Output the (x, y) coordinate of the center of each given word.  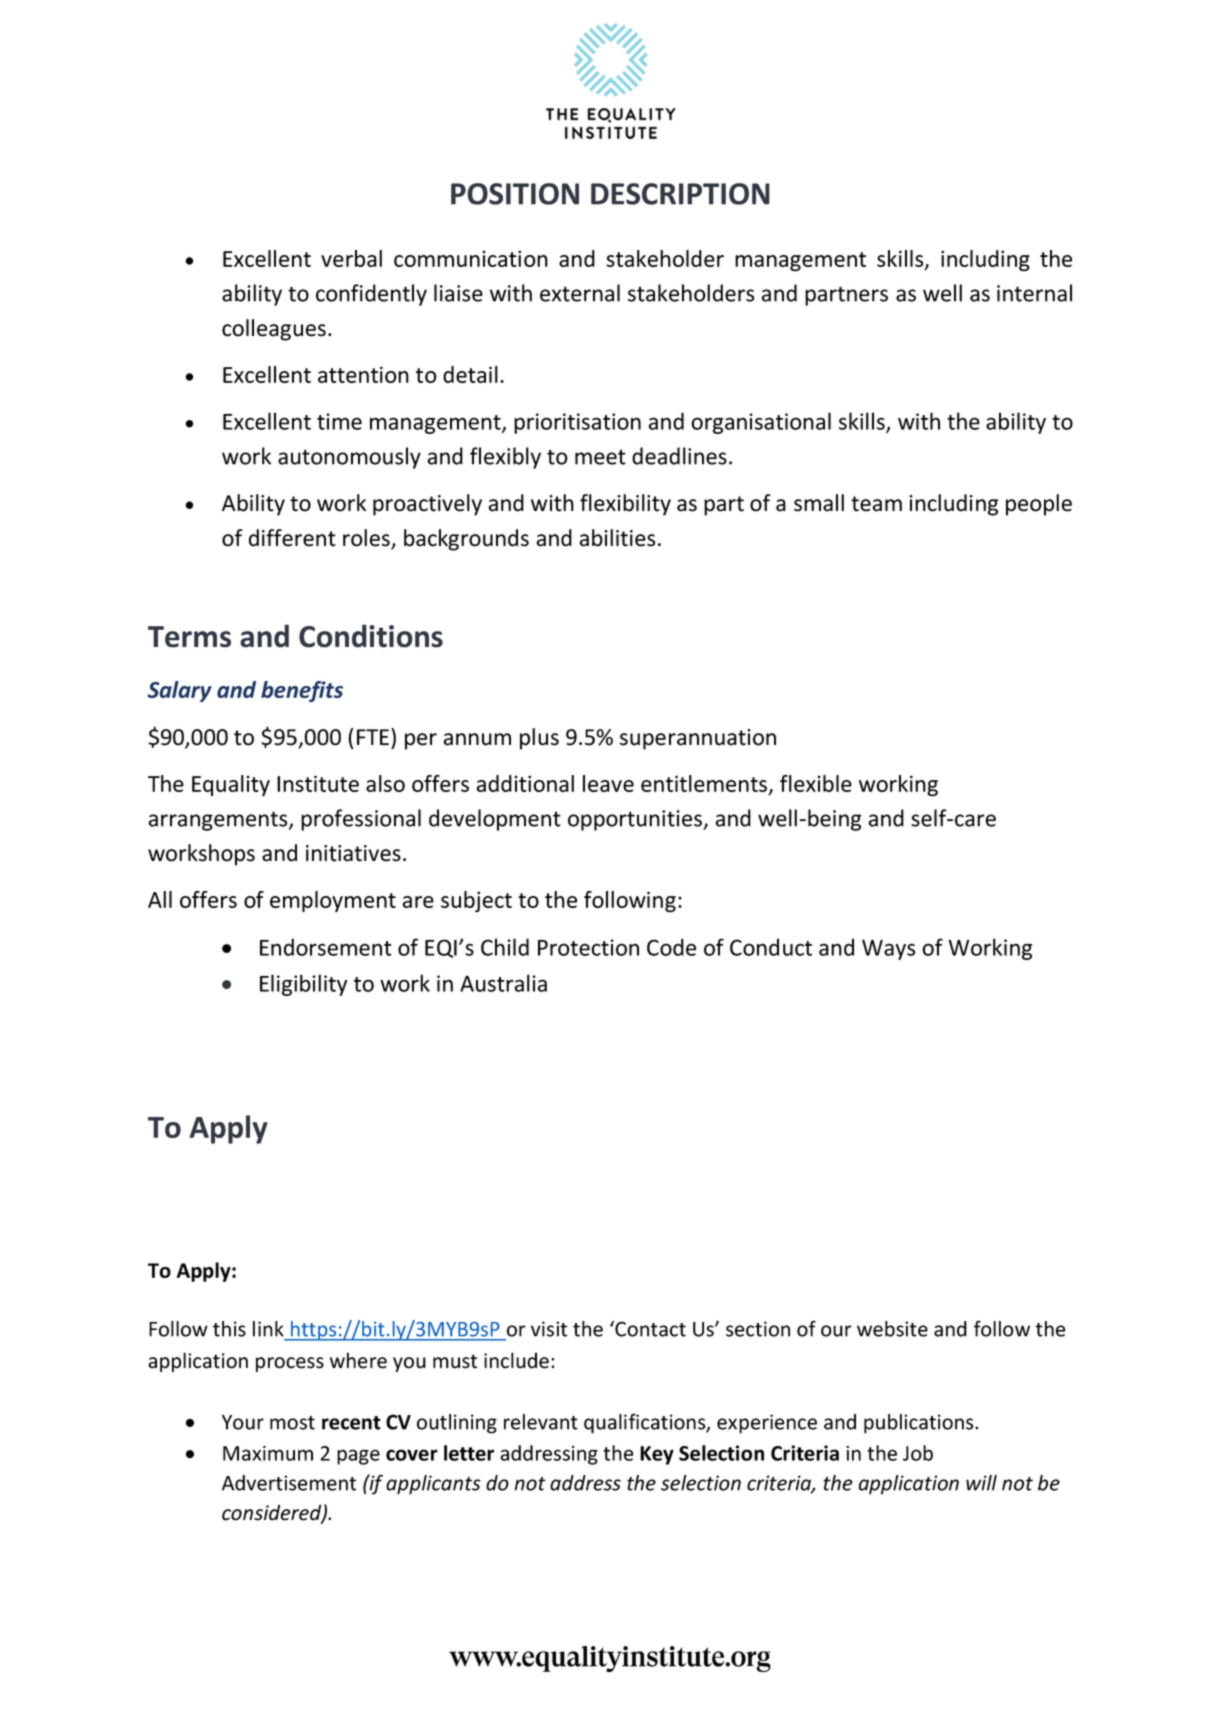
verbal (351, 258)
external (580, 293)
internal (1034, 293)
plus (539, 739)
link (268, 1329)
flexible (816, 783)
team (876, 504)
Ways (888, 949)
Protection (588, 947)
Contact (649, 1328)
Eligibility (303, 985)
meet (600, 457)
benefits (302, 691)
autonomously (349, 458)
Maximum (268, 1453)
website (892, 1329)
